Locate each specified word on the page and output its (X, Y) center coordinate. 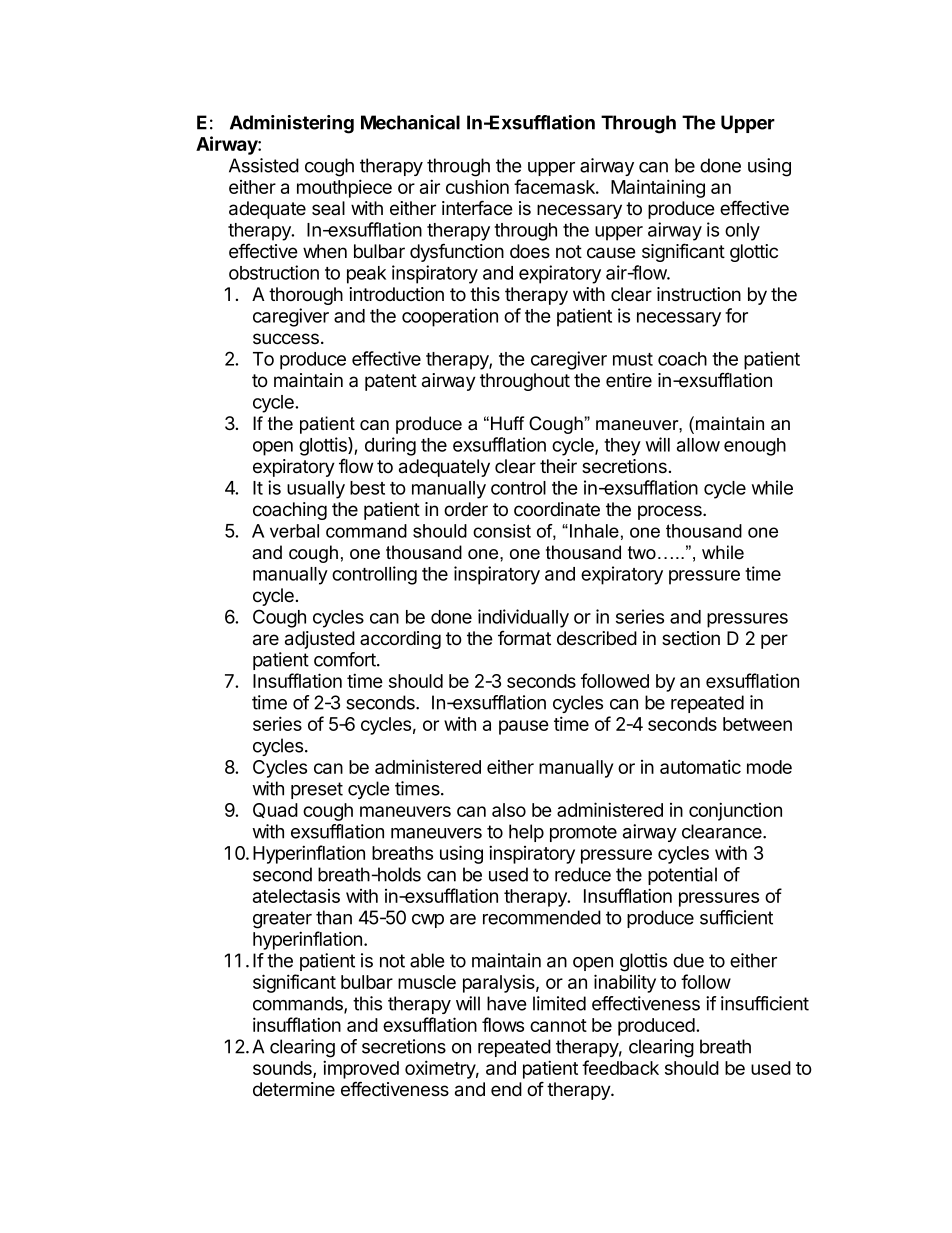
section (691, 638)
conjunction (735, 811)
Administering (292, 124)
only (742, 232)
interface (477, 208)
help (526, 833)
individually (523, 618)
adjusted (320, 640)
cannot (558, 1025)
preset (317, 790)
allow (698, 445)
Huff (507, 423)
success (286, 339)
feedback (620, 1067)
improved (361, 1069)
